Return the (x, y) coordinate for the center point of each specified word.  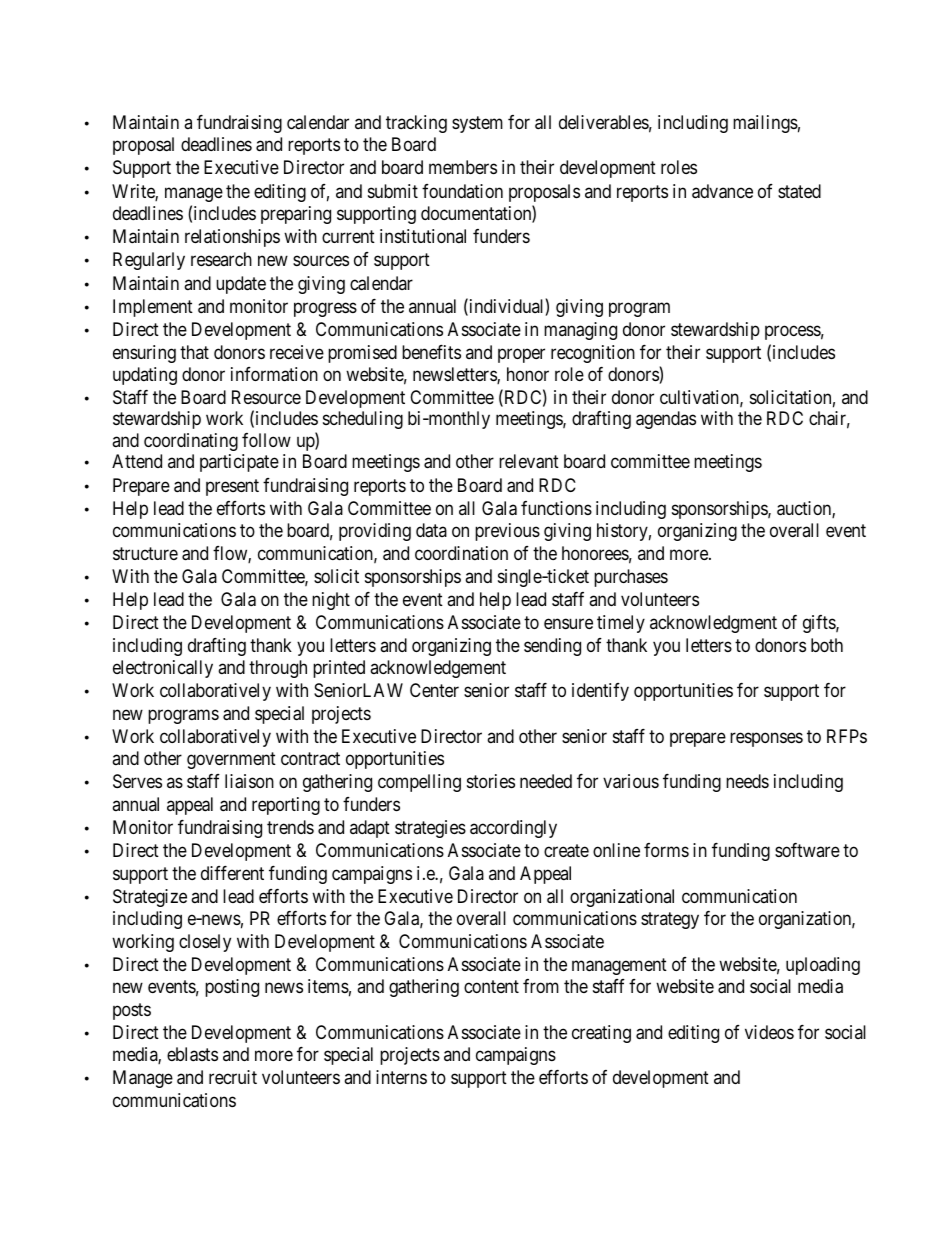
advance (722, 191)
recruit (233, 1077)
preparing (296, 215)
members (463, 167)
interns (401, 1077)
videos (769, 1032)
